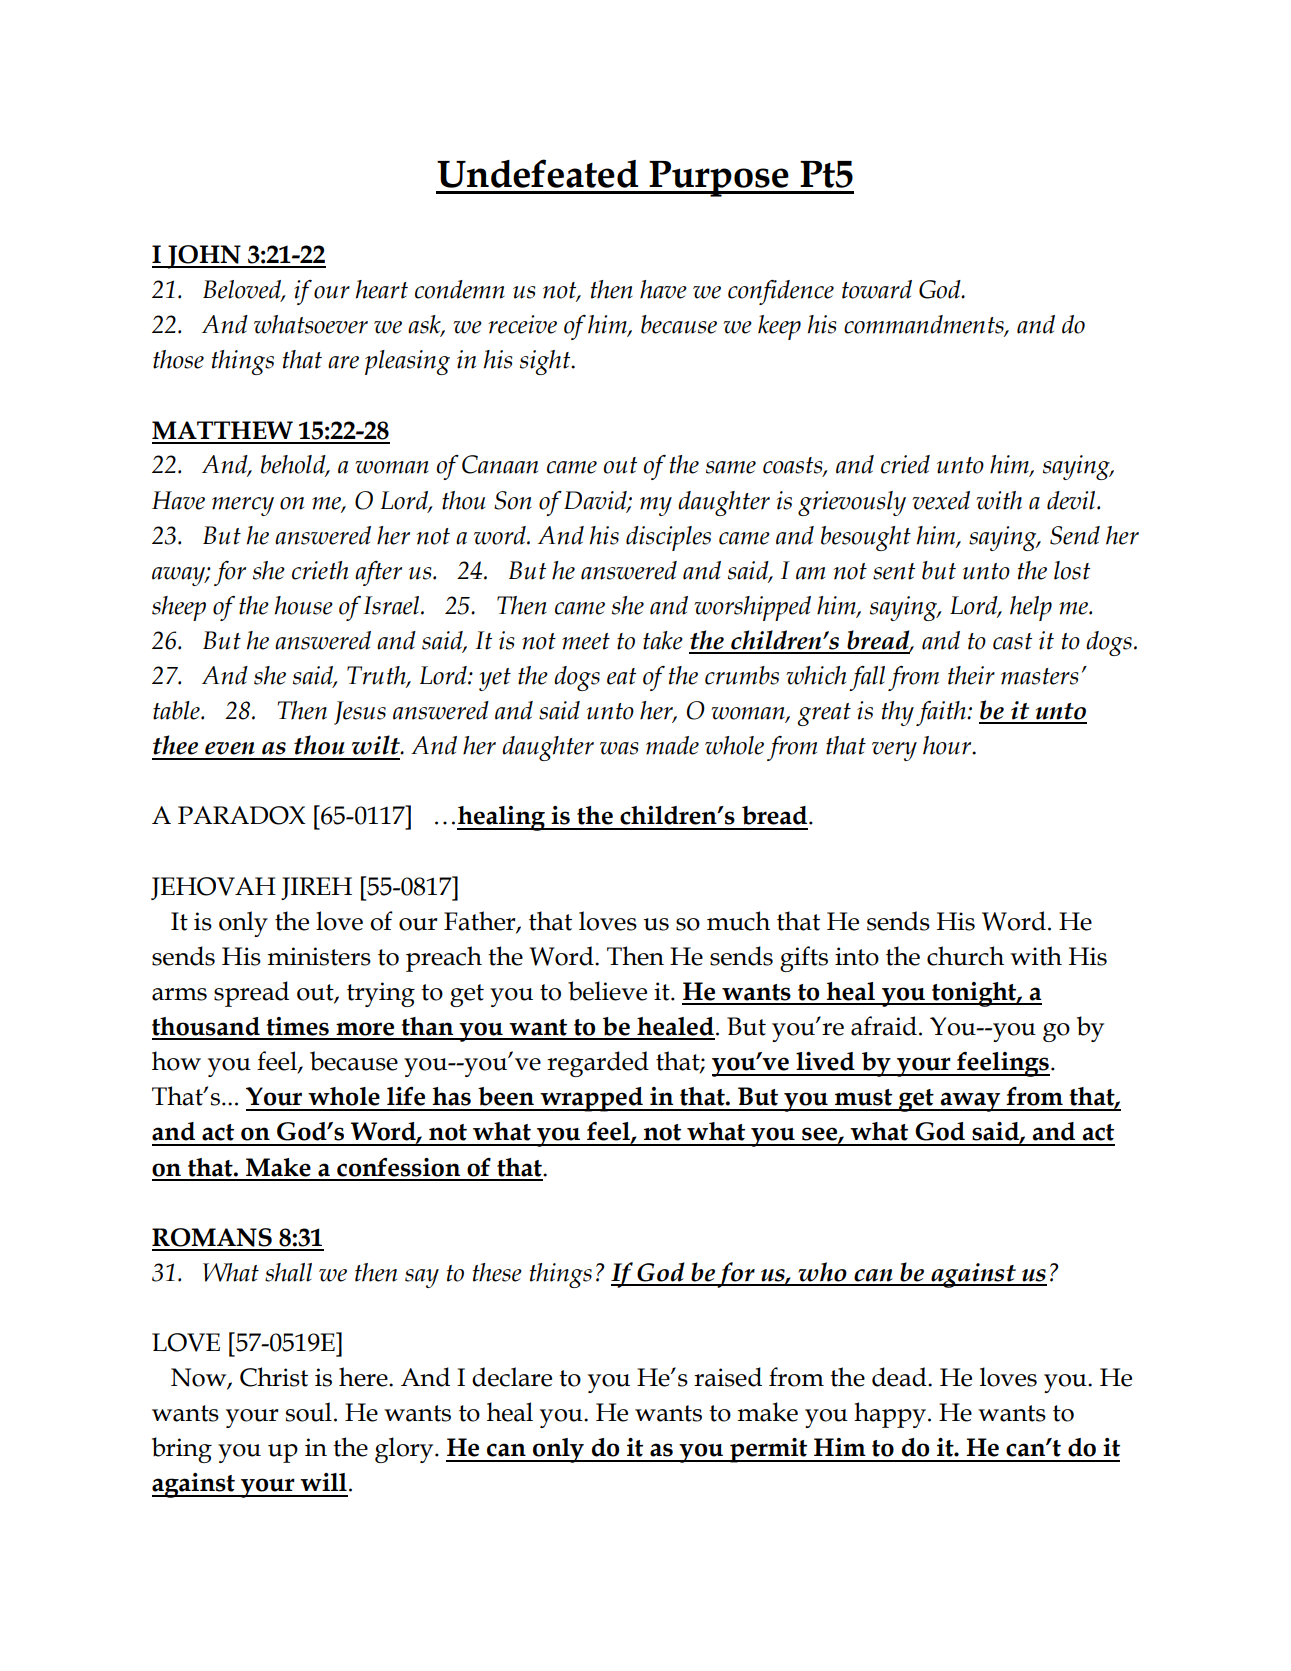 The height and width of the screenshot is (1671, 1291). What do you see at coordinates (894, 751) in the screenshot?
I see `very` at bounding box center [894, 751].
